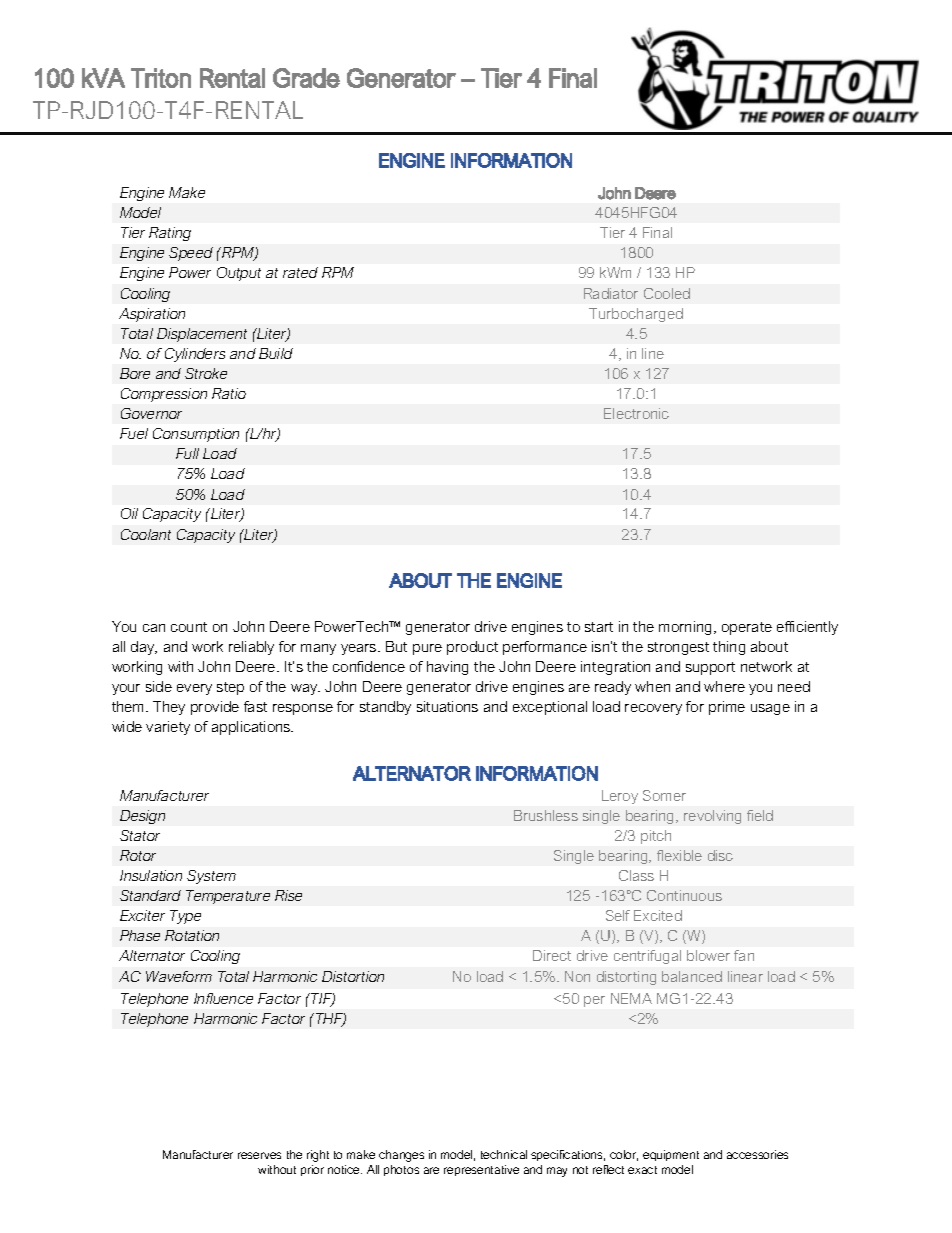 This image has height=1233, width=952. What do you see at coordinates (636, 315) in the image?
I see `Turbocharged` at bounding box center [636, 315].
